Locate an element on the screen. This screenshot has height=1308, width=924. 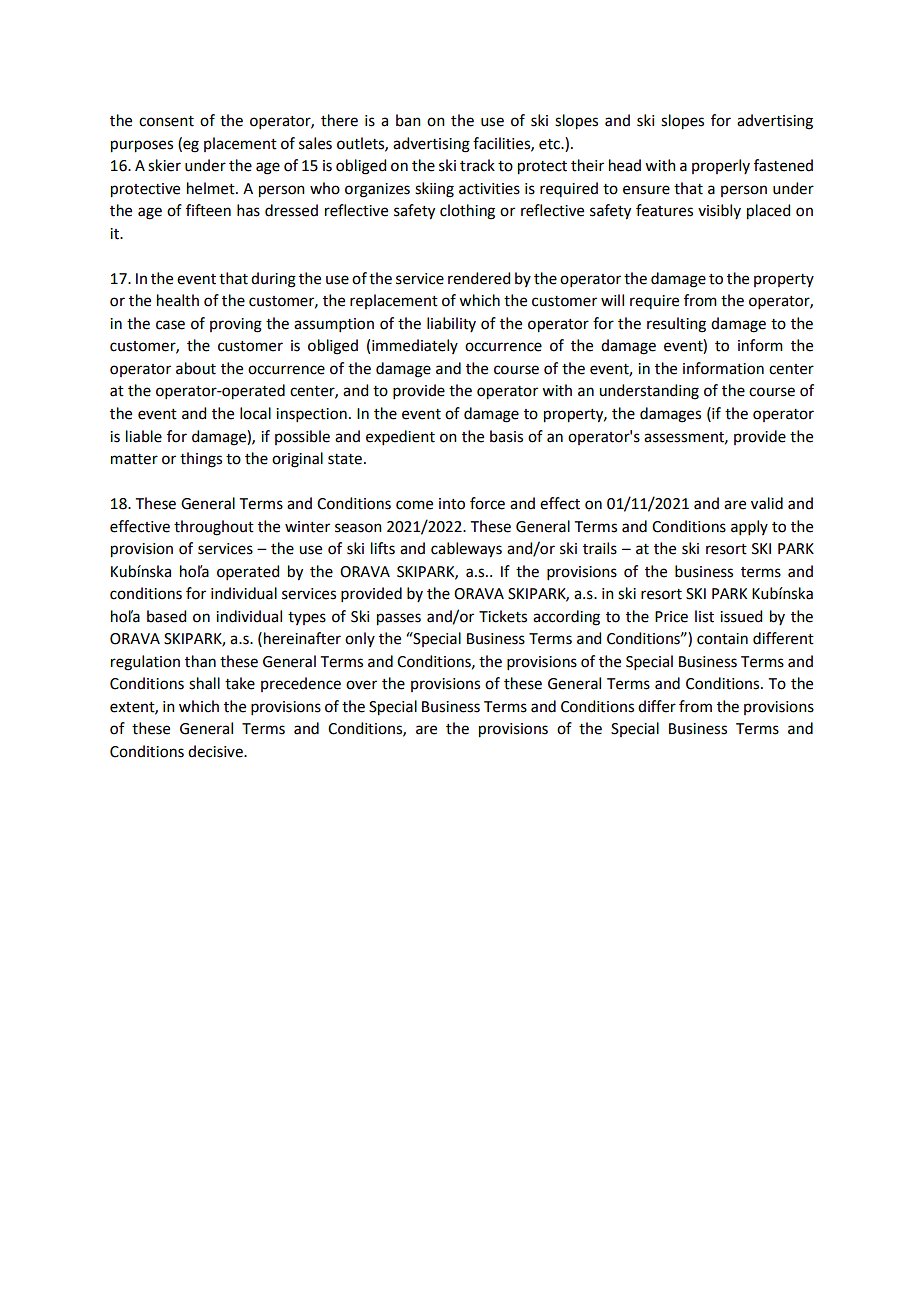
things is located at coordinates (201, 460).
